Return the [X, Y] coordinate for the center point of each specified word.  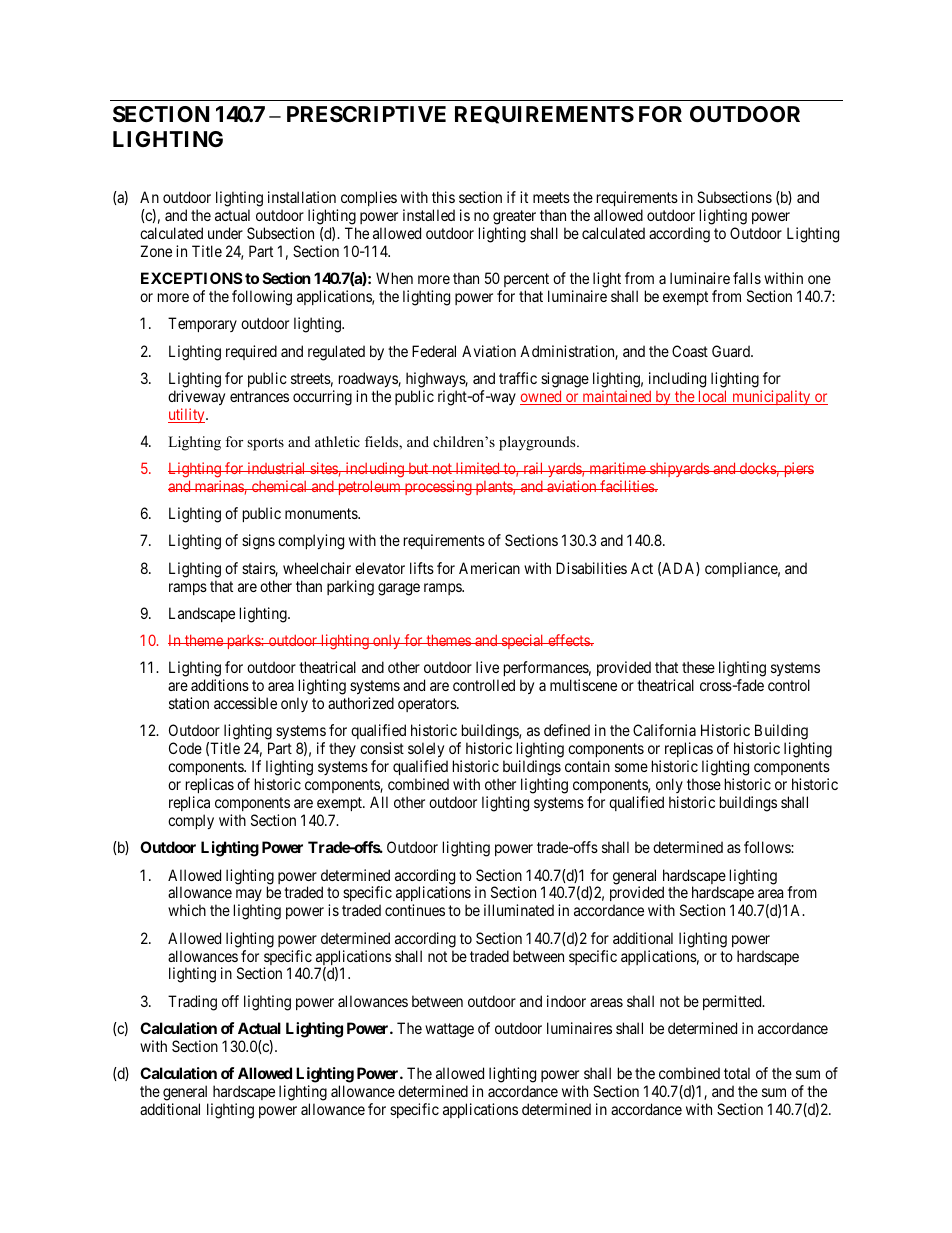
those [704, 784]
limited [478, 468]
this [443, 197]
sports [265, 444]
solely [426, 751]
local [713, 397]
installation [302, 197]
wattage [449, 1030]
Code [185, 748]
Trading [192, 1003]
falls [747, 278]
